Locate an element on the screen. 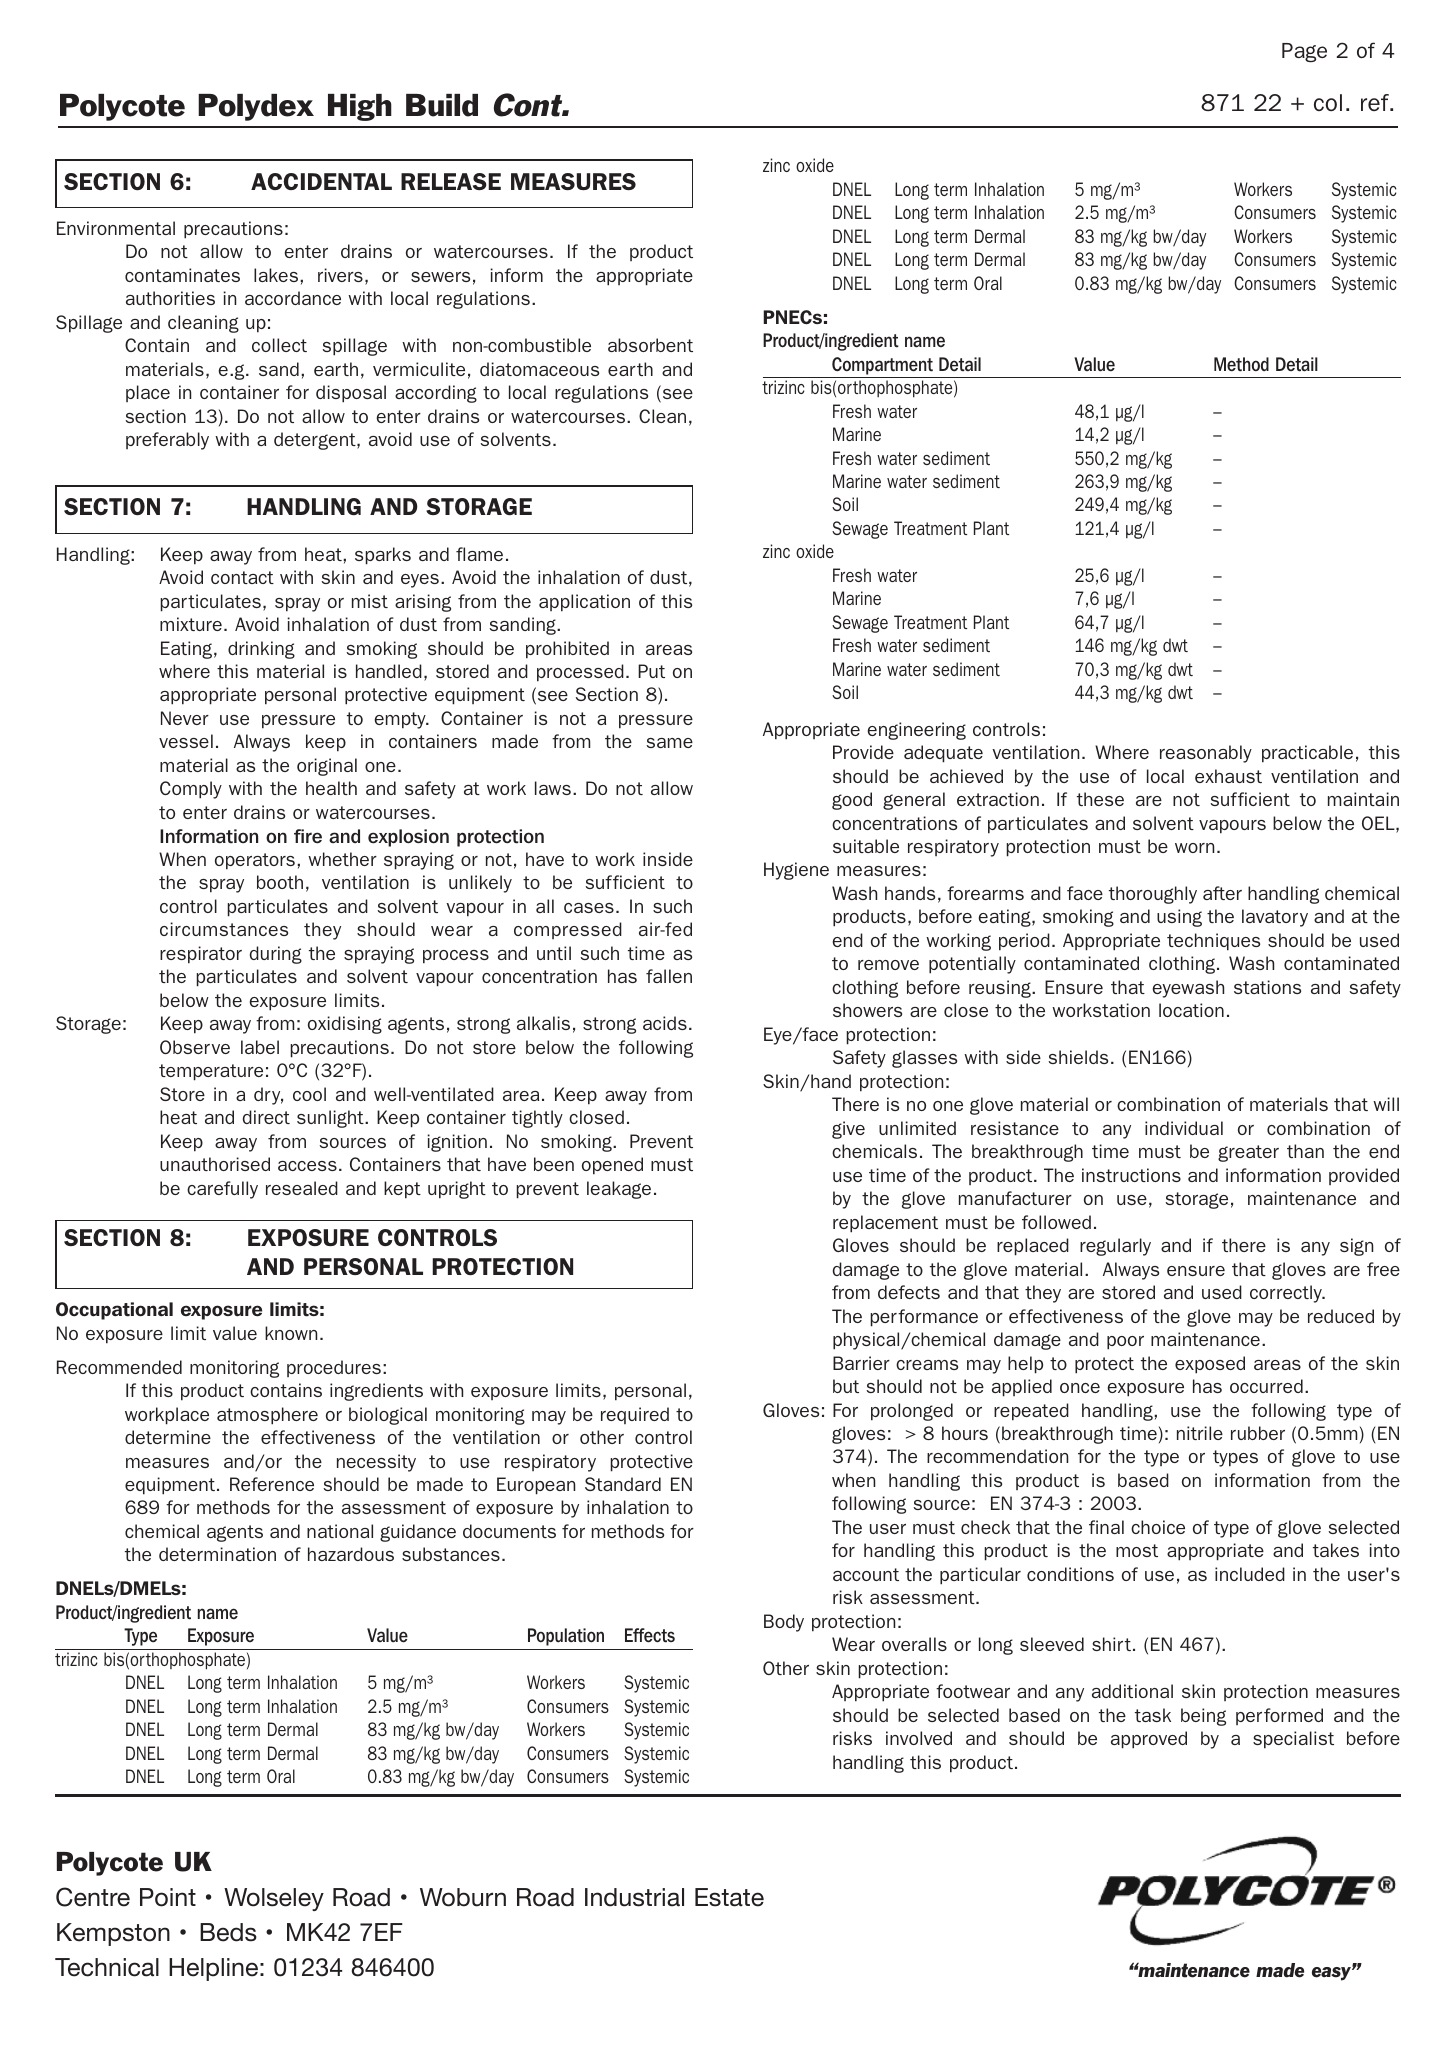 This screenshot has height=2059, width=1456. Estate is located at coordinates (729, 1897).
